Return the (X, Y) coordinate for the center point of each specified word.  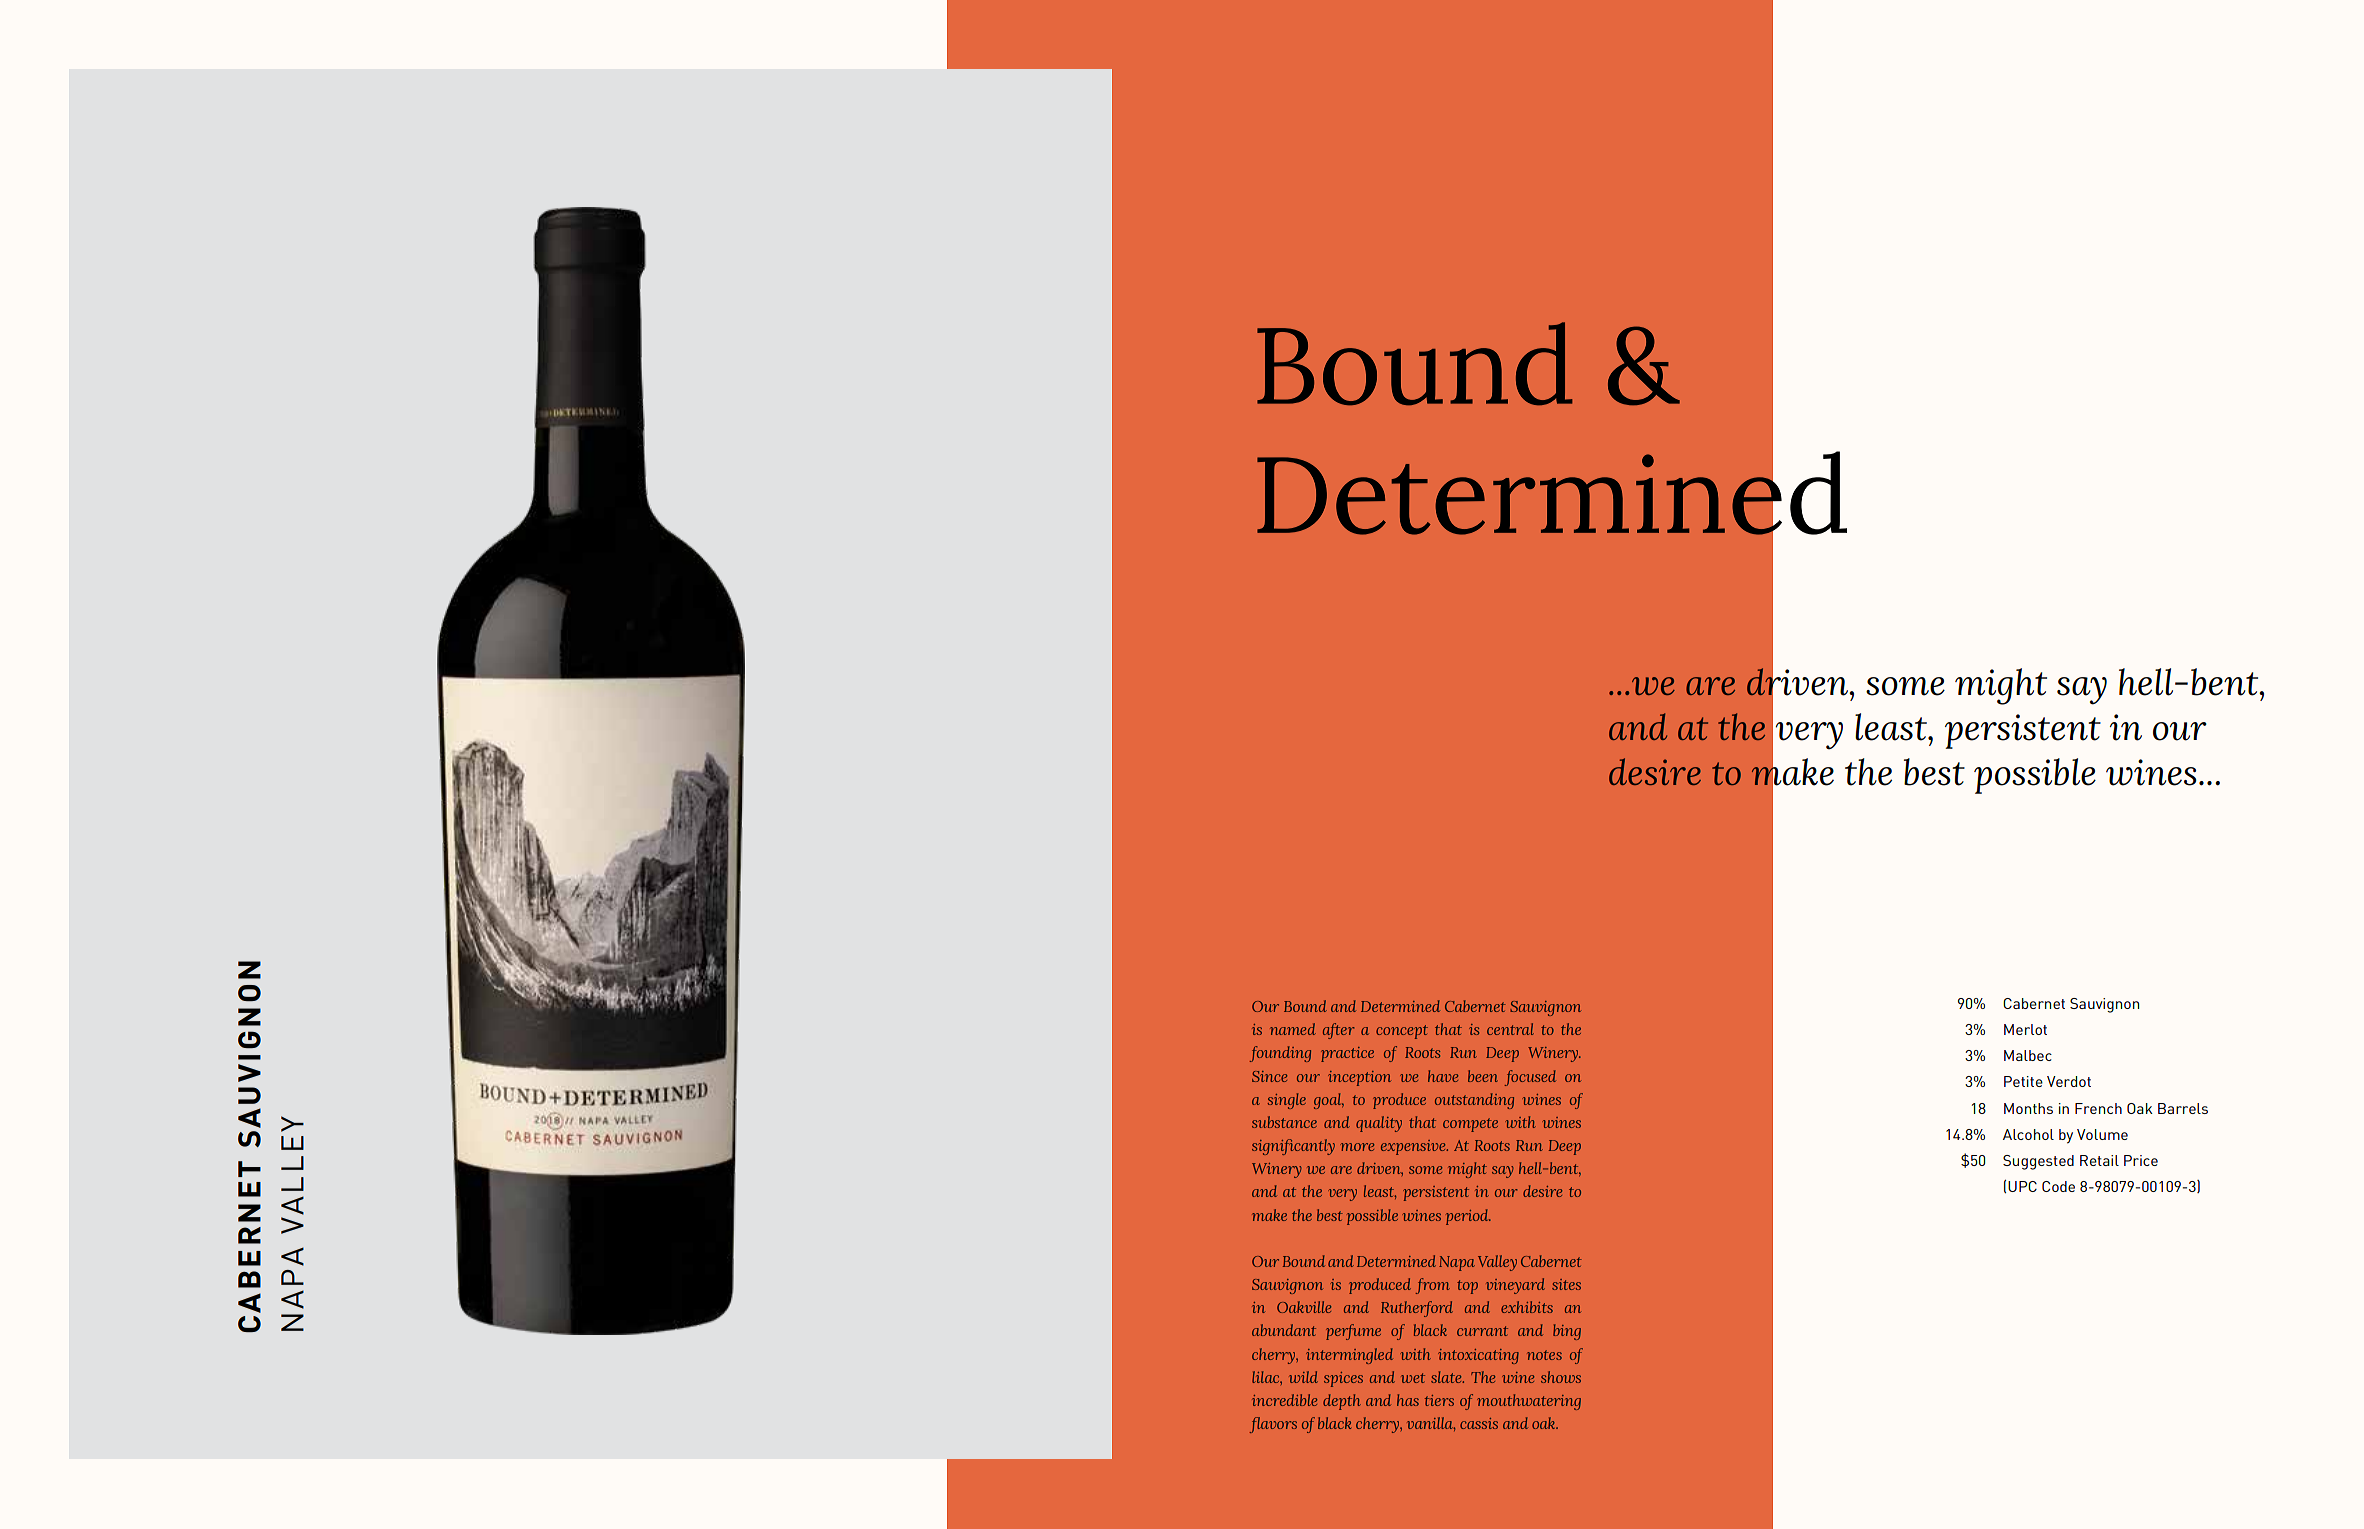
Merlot (2025, 1029)
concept (1402, 1032)
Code (2058, 1186)
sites (1566, 1284)
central (1510, 1029)
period (1468, 1217)
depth (1342, 1402)
